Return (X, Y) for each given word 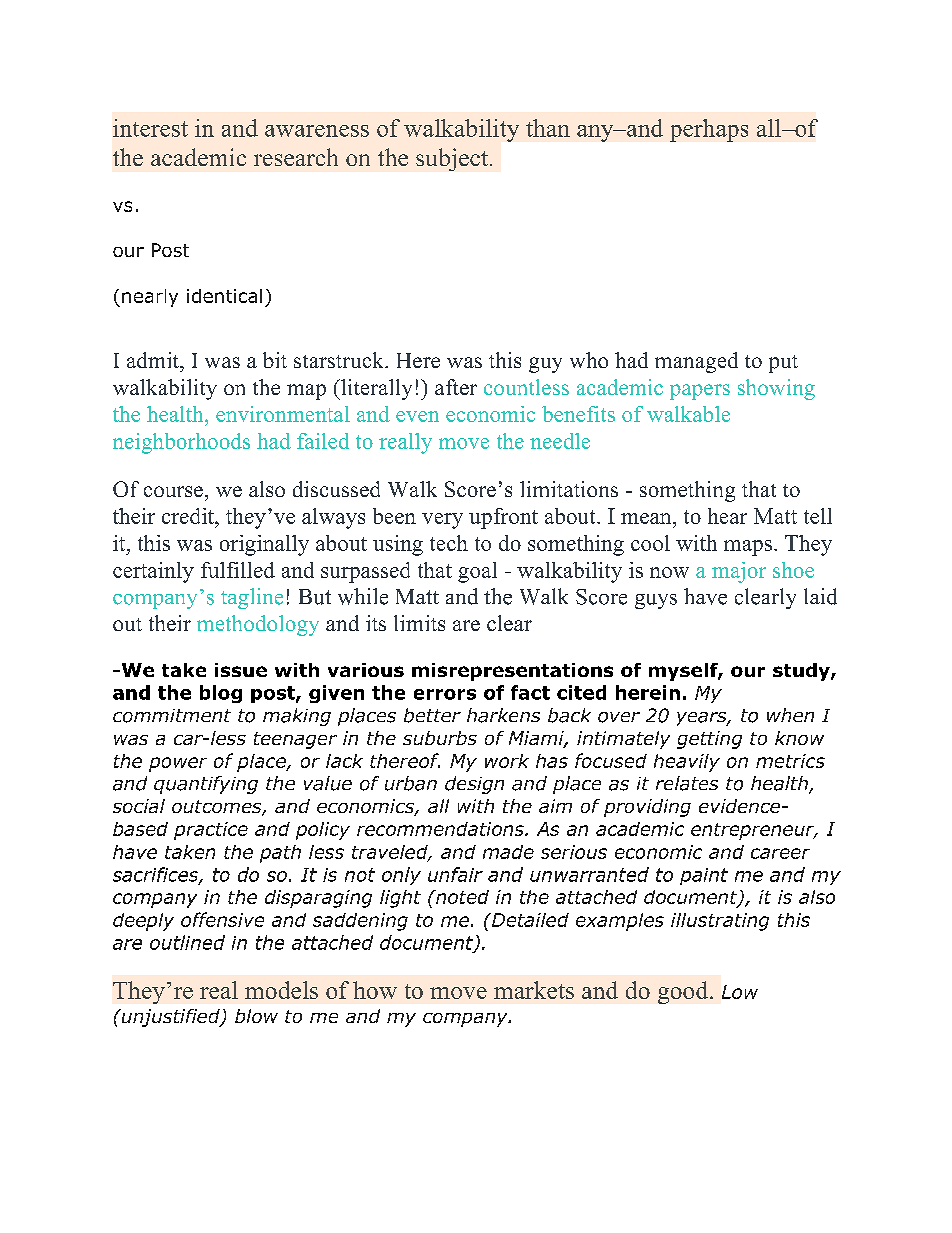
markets (534, 990)
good (684, 992)
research (296, 157)
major (739, 572)
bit (275, 360)
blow (256, 1016)
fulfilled (238, 570)
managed (696, 362)
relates (687, 783)
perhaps (709, 130)
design (474, 785)
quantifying (206, 785)
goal (477, 572)
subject (453, 159)
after (456, 387)
